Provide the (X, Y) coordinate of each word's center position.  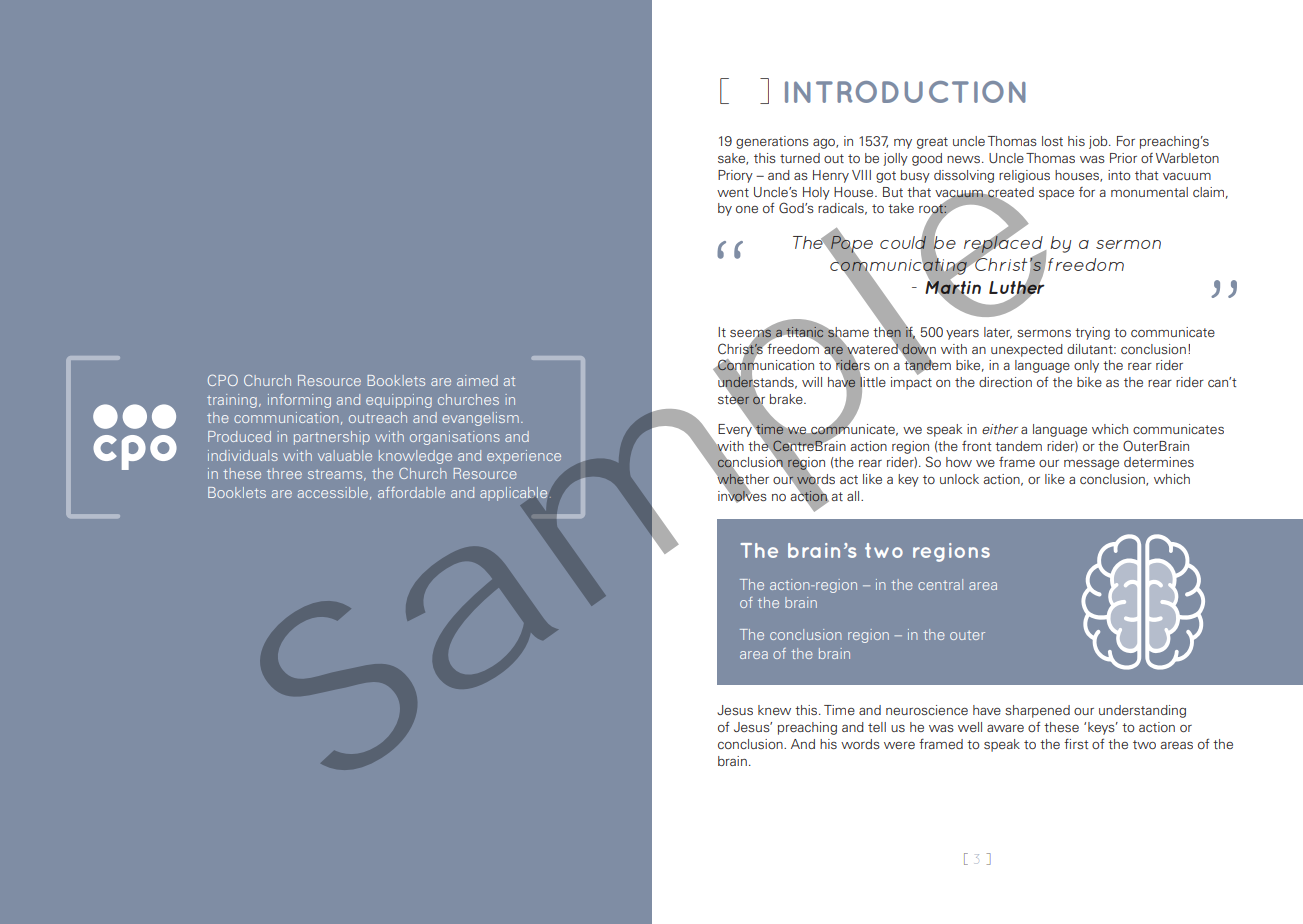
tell (877, 727)
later (998, 333)
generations (772, 142)
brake (787, 399)
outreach (378, 417)
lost (1052, 141)
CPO (223, 380)
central (940, 584)
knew (774, 710)
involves (742, 495)
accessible (333, 492)
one (747, 209)
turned (800, 158)
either (1000, 429)
